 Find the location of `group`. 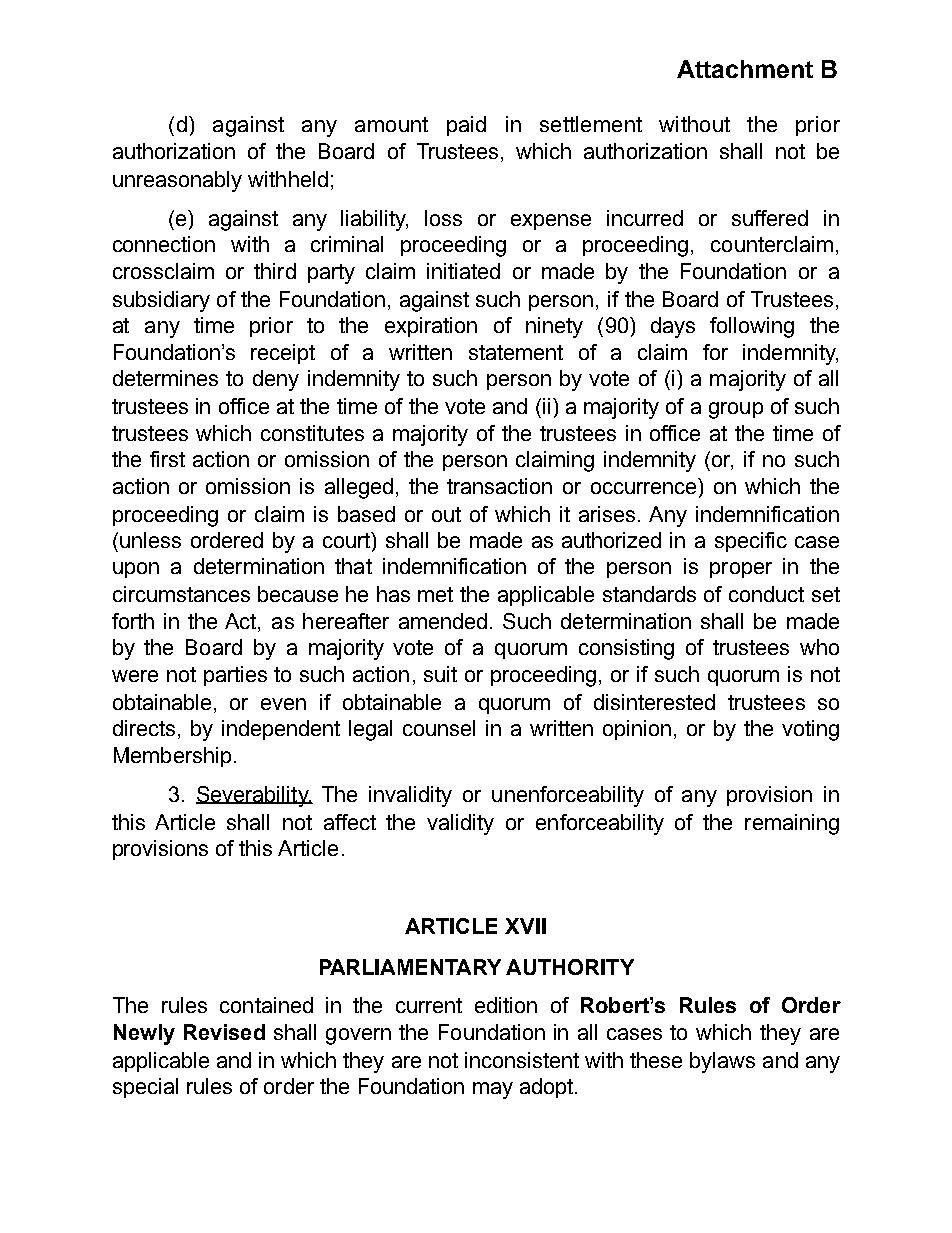

group is located at coordinates (736, 410).
